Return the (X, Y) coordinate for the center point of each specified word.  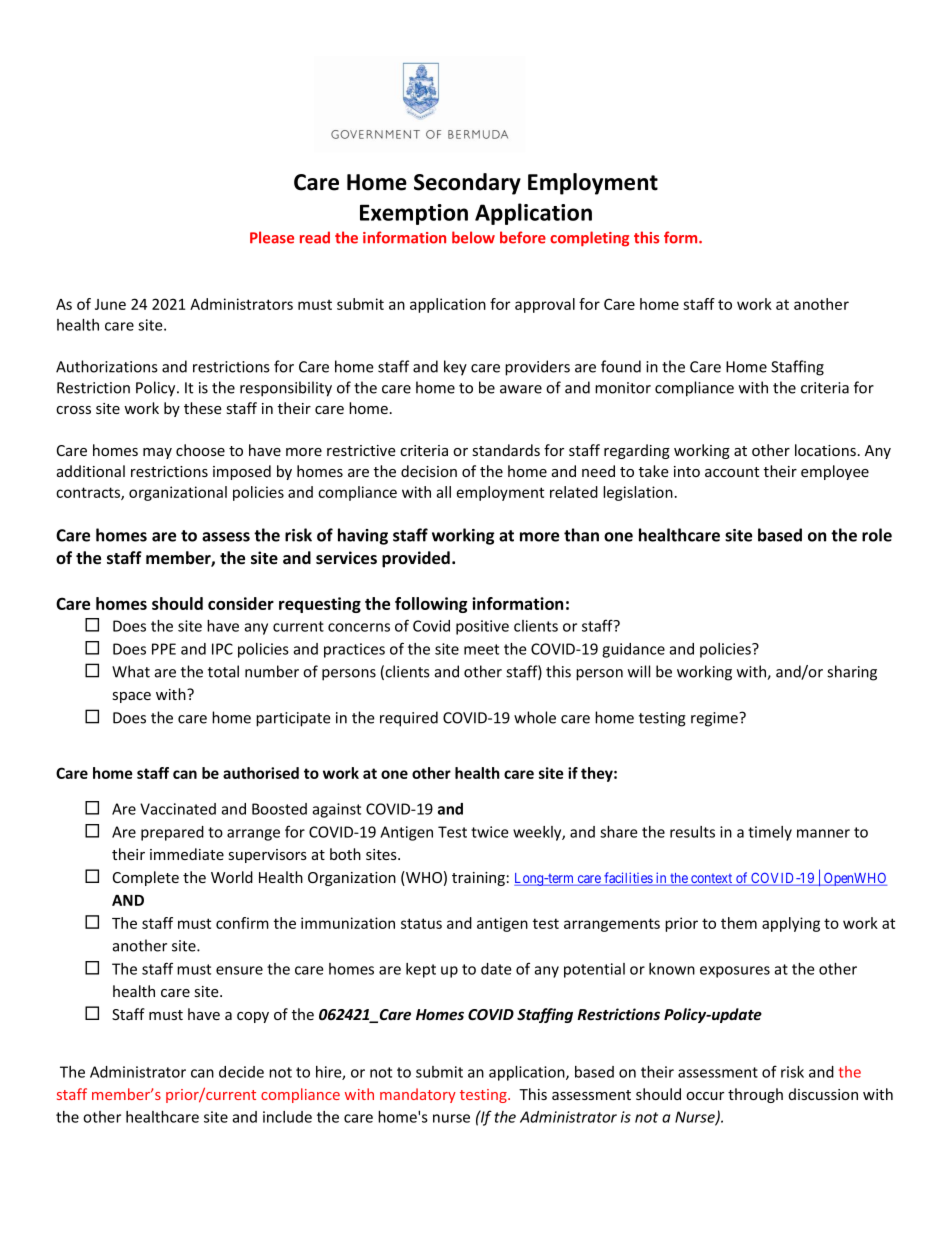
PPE (164, 649)
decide (241, 1072)
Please (272, 237)
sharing (852, 673)
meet (481, 649)
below (473, 237)
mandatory (418, 1095)
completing (589, 239)
